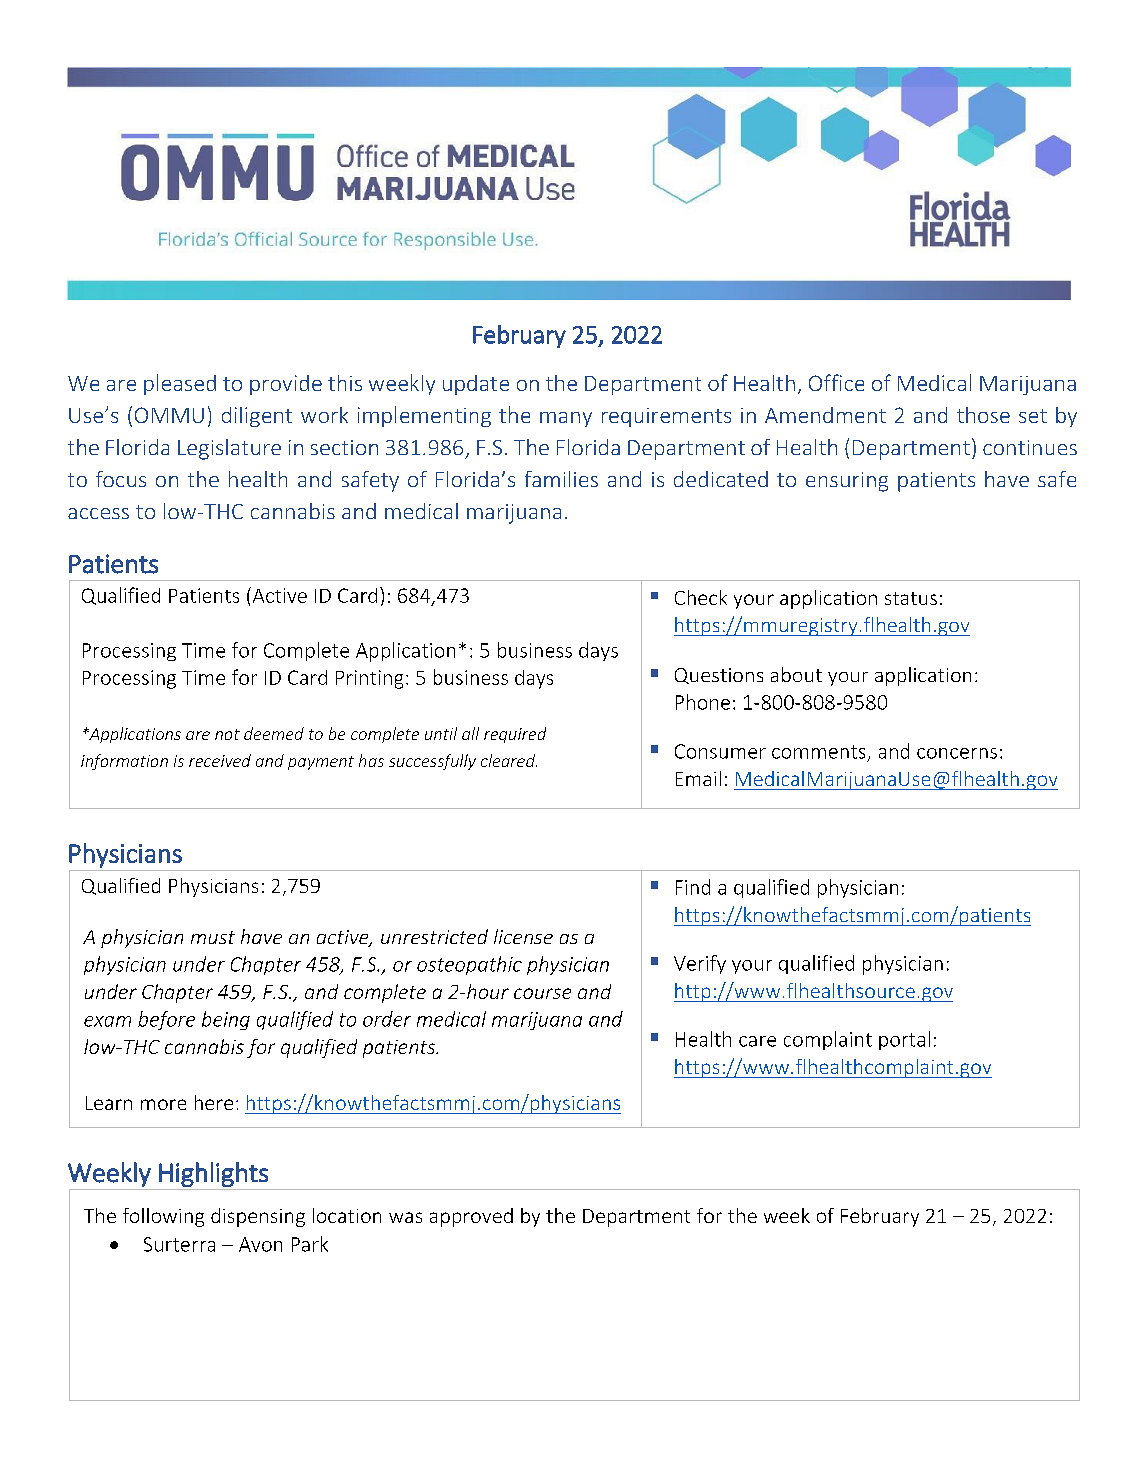  I want to click on those, so click(983, 415).
